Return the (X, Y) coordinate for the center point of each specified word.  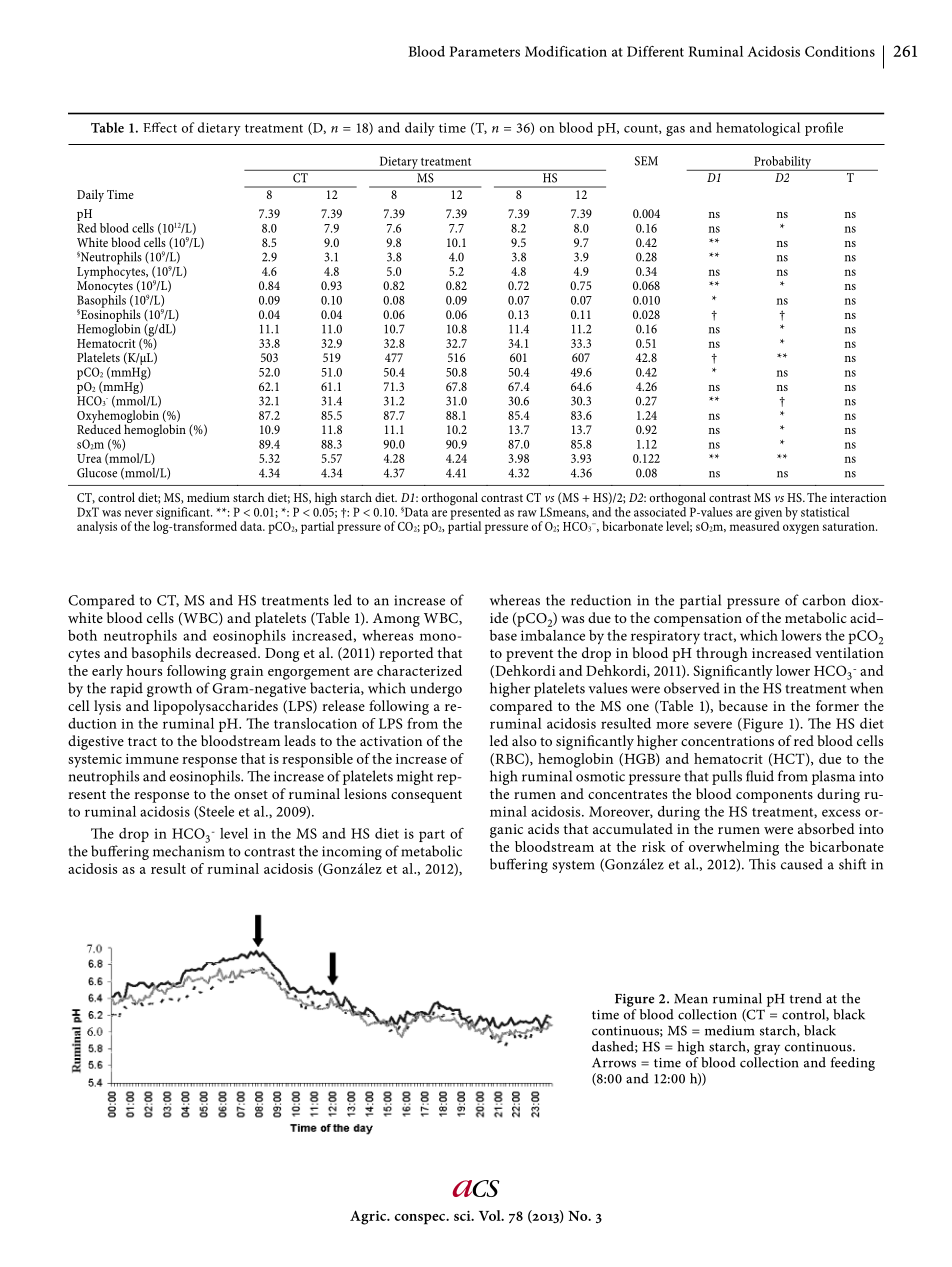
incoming (352, 853)
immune (152, 759)
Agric (369, 1217)
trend (805, 998)
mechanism (189, 851)
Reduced (99, 428)
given (768, 514)
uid (764, 776)
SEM (646, 161)
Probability (783, 163)
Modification (566, 51)
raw (527, 513)
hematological (758, 129)
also (524, 740)
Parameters (484, 51)
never (139, 513)
